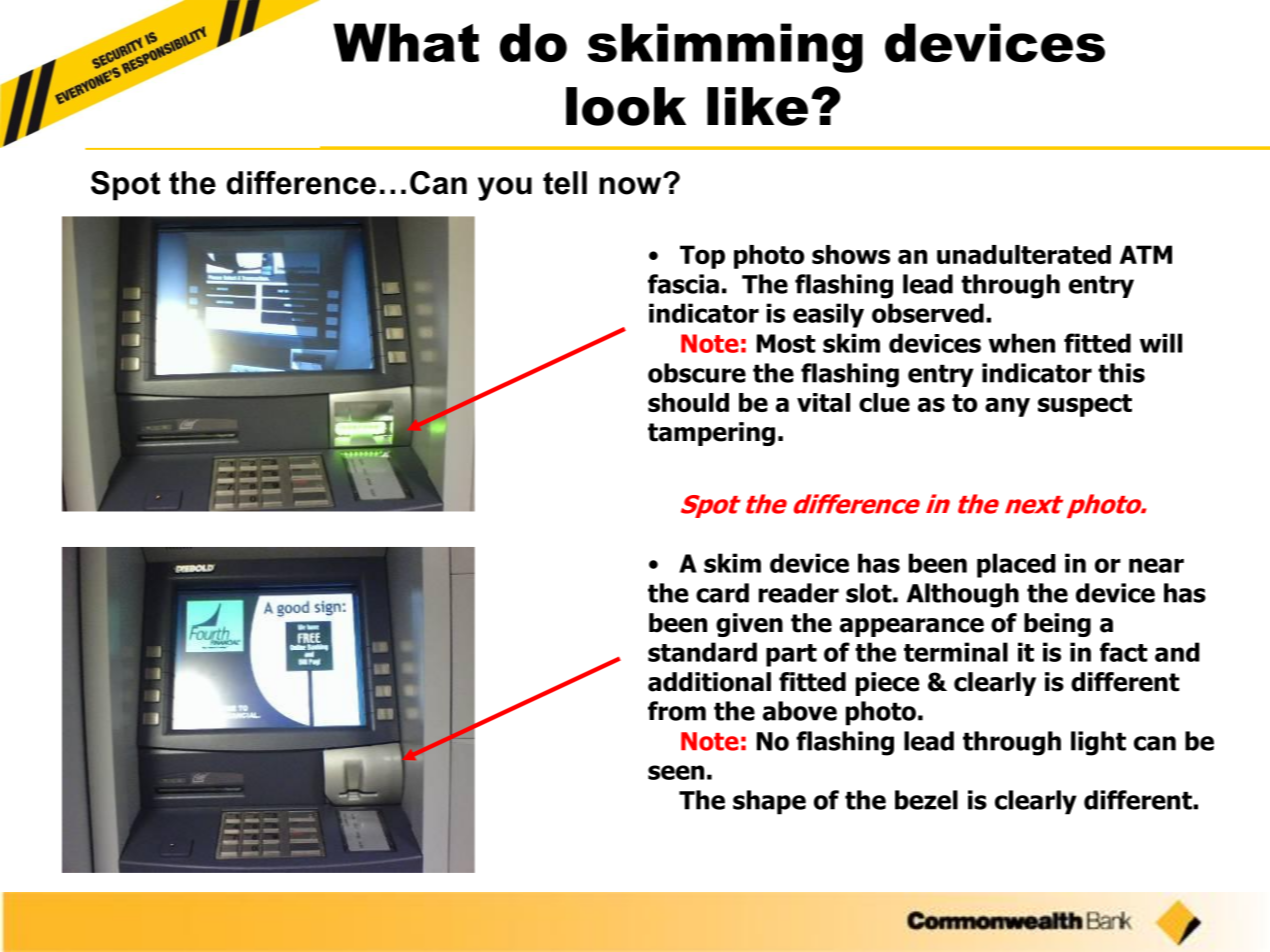 The width and height of the image is (1270, 952). Describe the element at coordinates (828, 315) in the image. I see `easily` at that location.
